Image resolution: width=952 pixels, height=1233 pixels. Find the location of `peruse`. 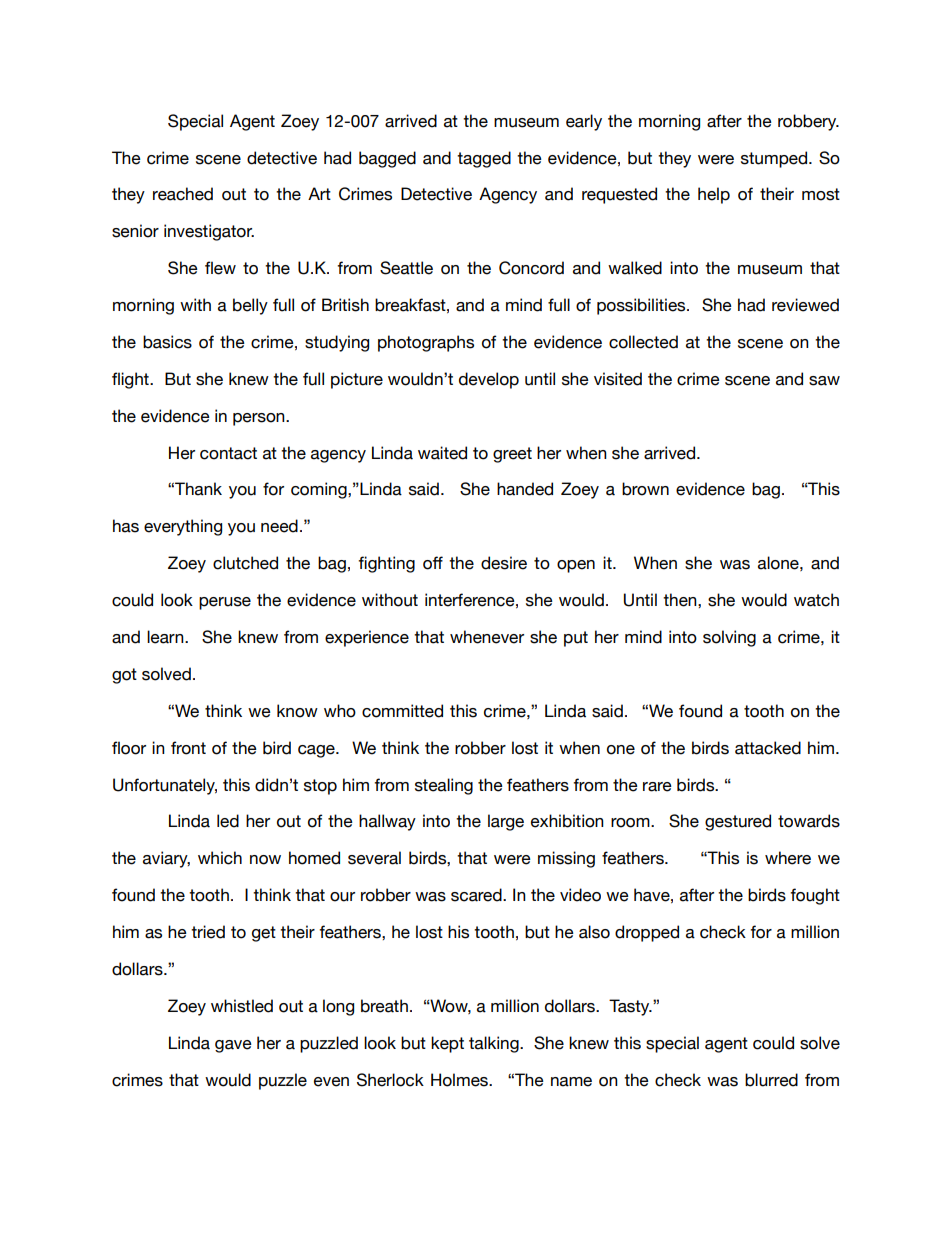

peruse is located at coordinates (225, 603).
